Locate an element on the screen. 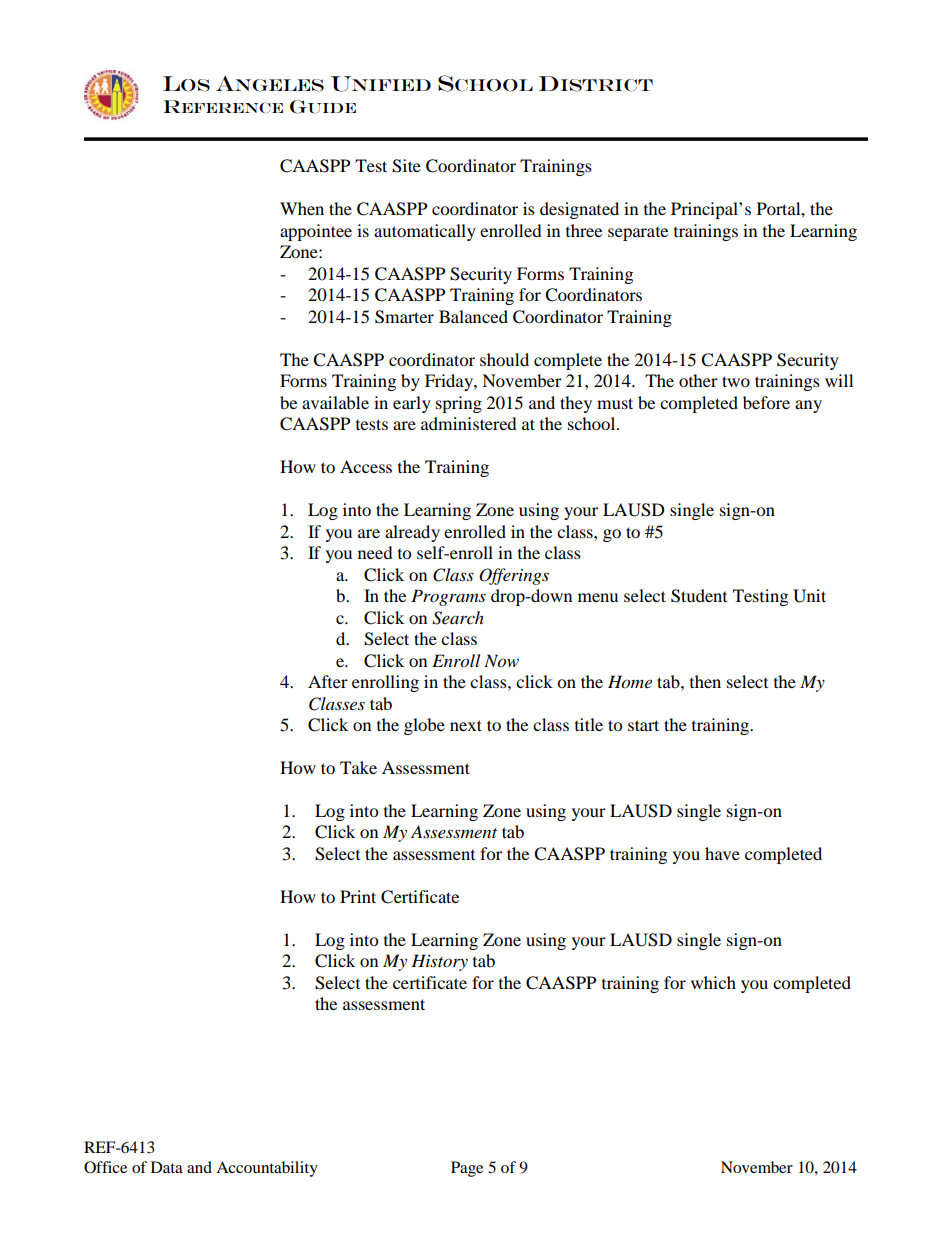 Image resolution: width=952 pixels, height=1233 pixels. Access is located at coordinates (366, 466).
